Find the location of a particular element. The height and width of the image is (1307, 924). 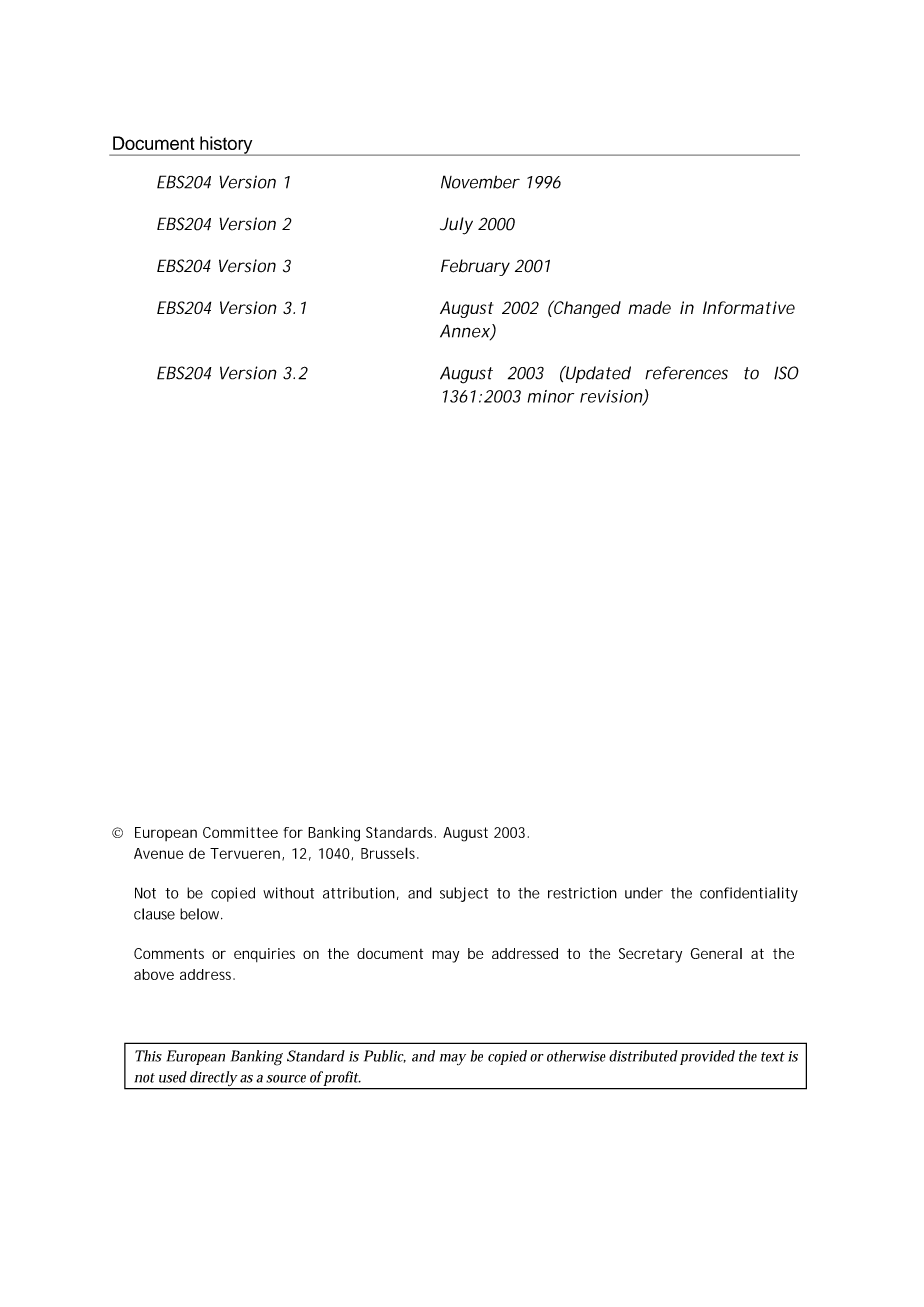

November is located at coordinates (480, 182).
